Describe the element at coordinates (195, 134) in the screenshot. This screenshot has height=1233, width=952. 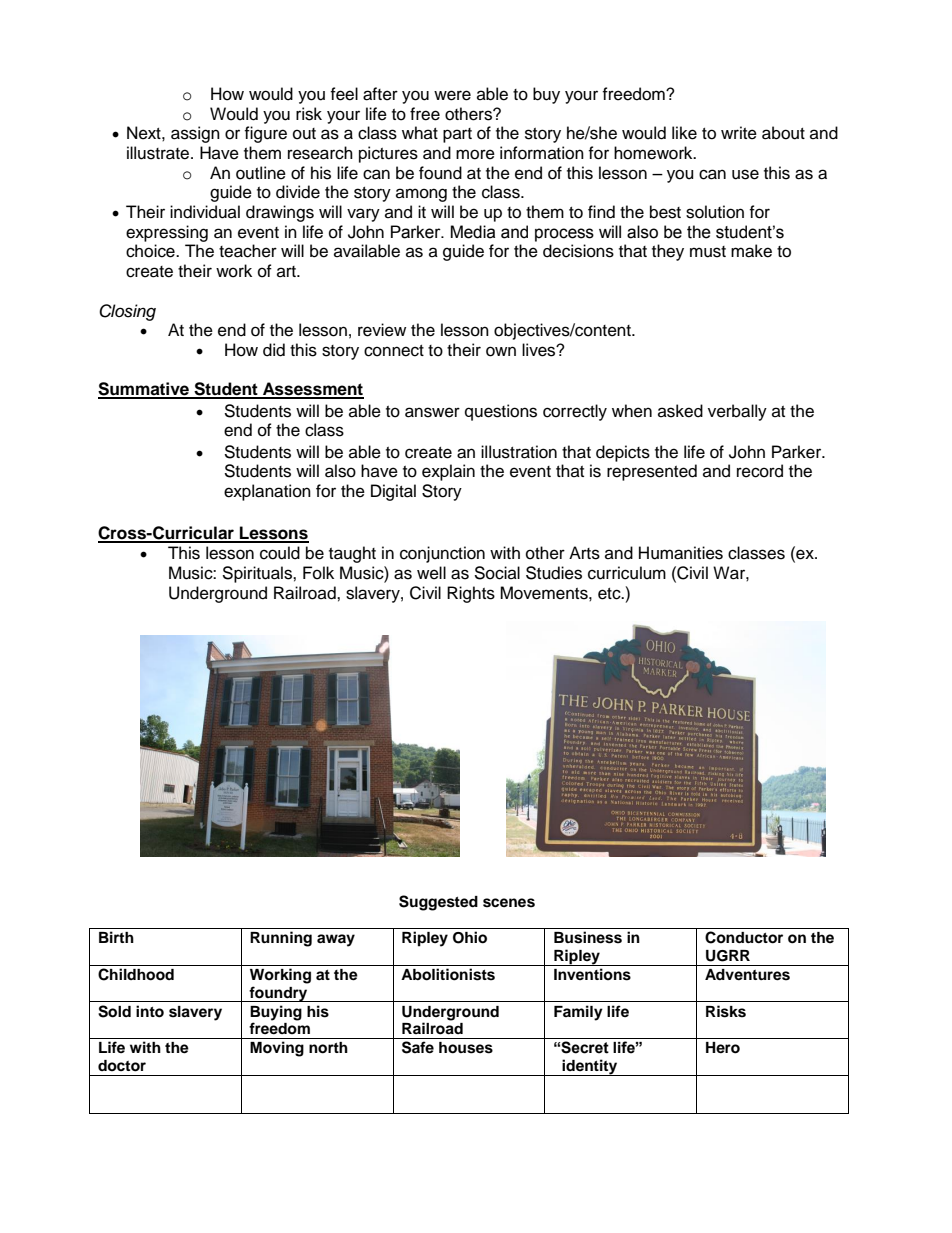
I see `assign` at that location.
